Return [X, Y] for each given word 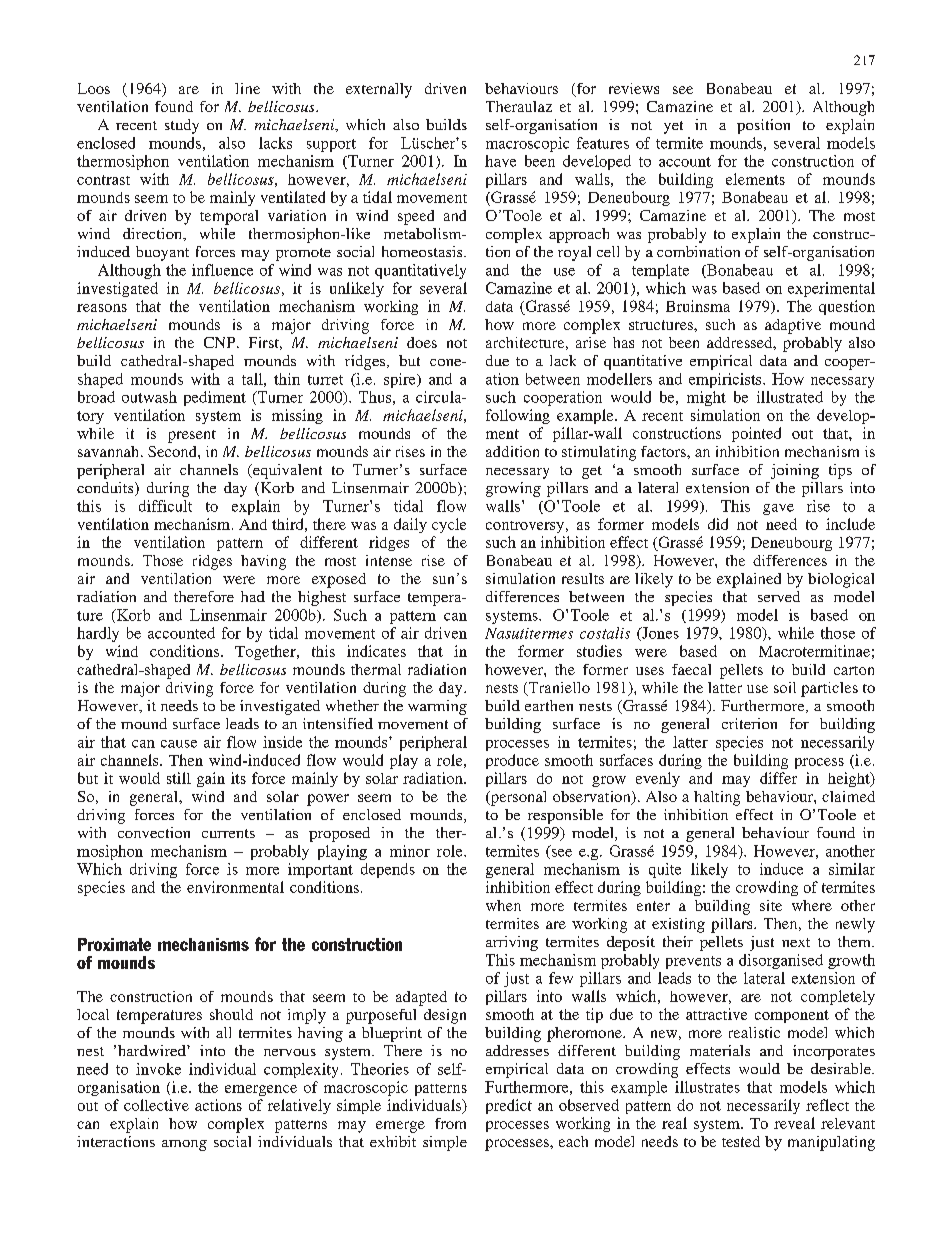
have [500, 161]
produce [512, 761]
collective [156, 1105]
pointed [756, 434]
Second [173, 451]
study [182, 126]
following [518, 416]
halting [717, 798]
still [179, 778]
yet [673, 127]
